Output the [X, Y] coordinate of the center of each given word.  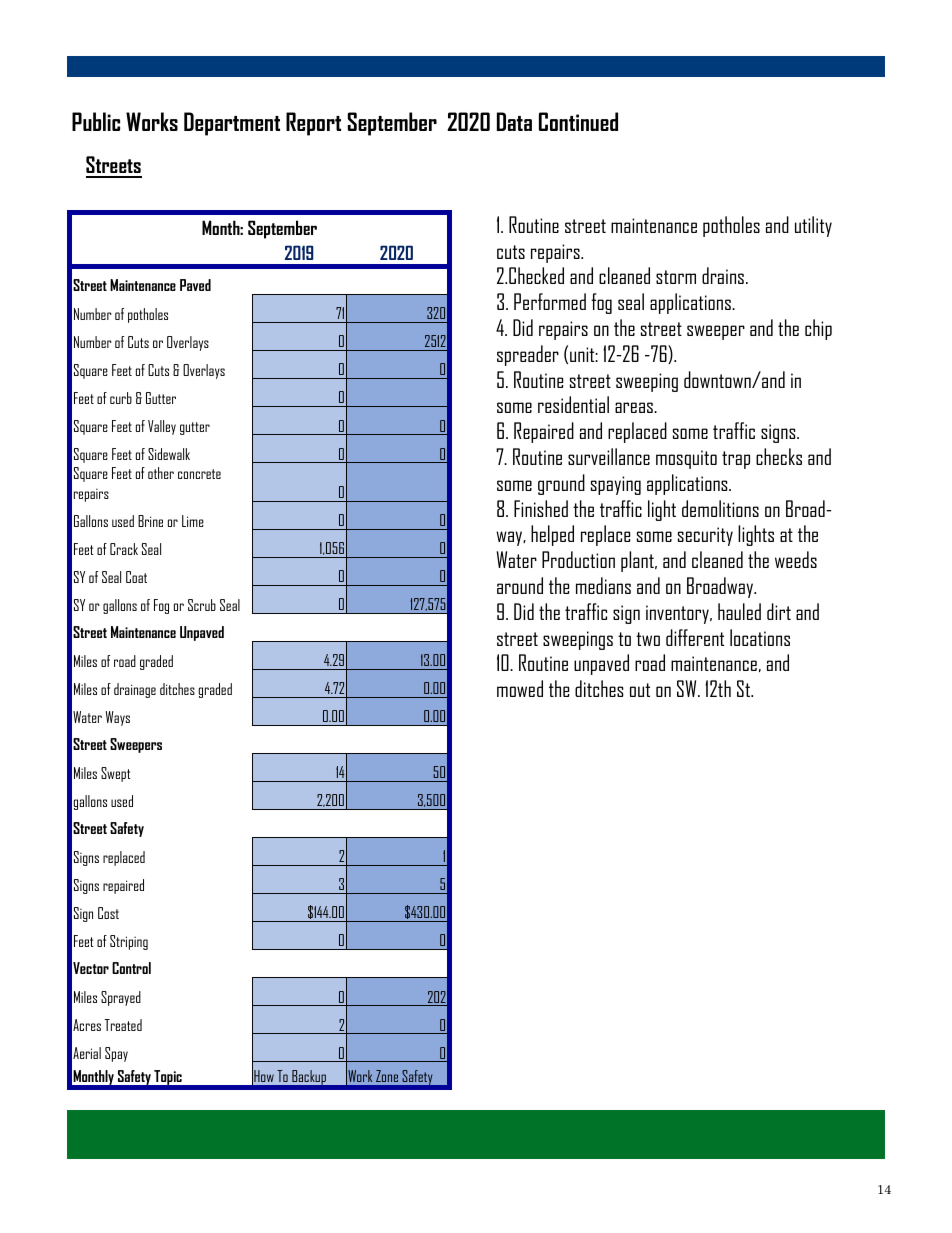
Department [232, 124]
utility [813, 226]
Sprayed [121, 998]
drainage [135, 690]
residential [573, 404]
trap [736, 460]
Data [514, 121]
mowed [520, 688]
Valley [162, 427]
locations [760, 637]
